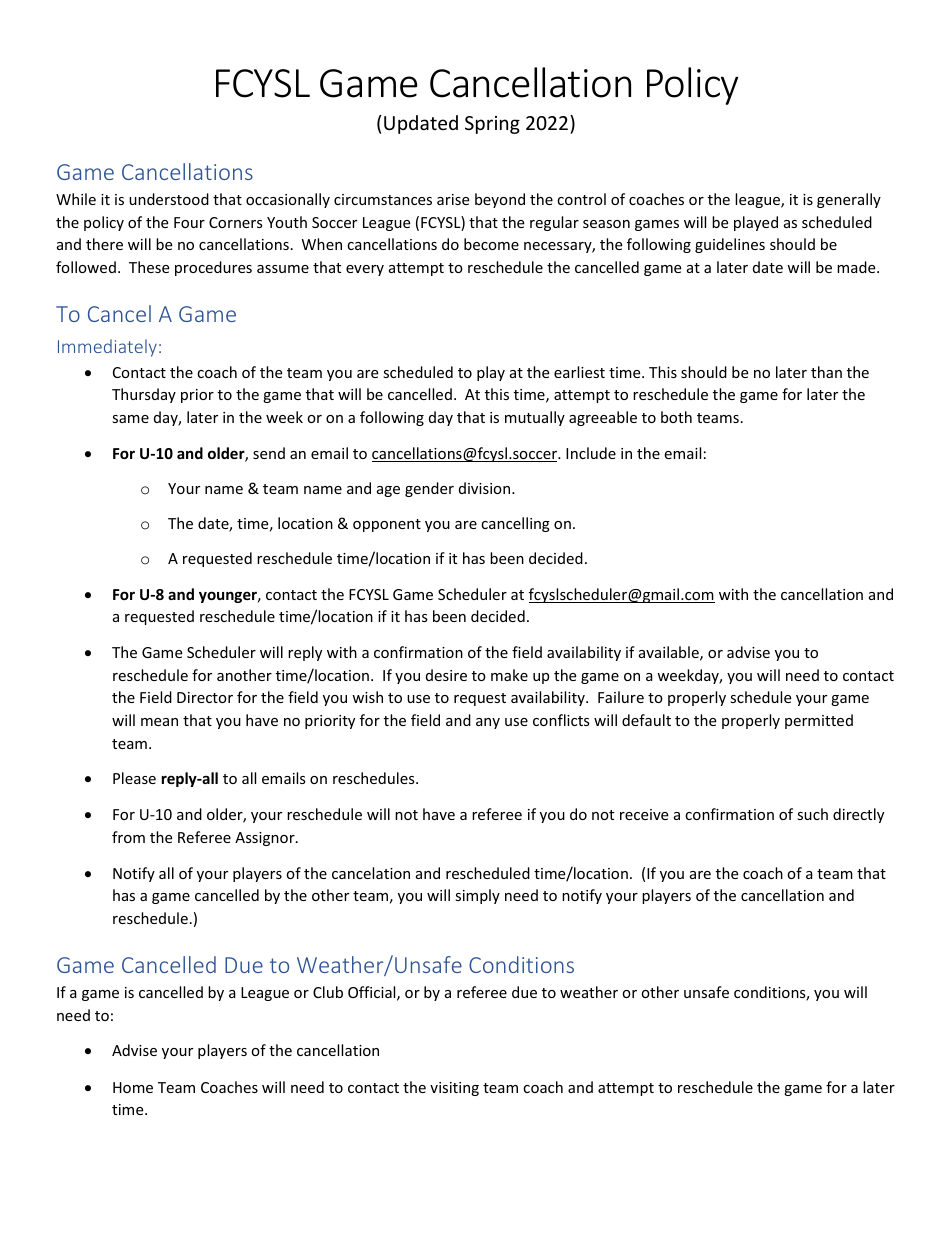  Describe the element at coordinates (492, 125) in the document. I see `Spring` at that location.
